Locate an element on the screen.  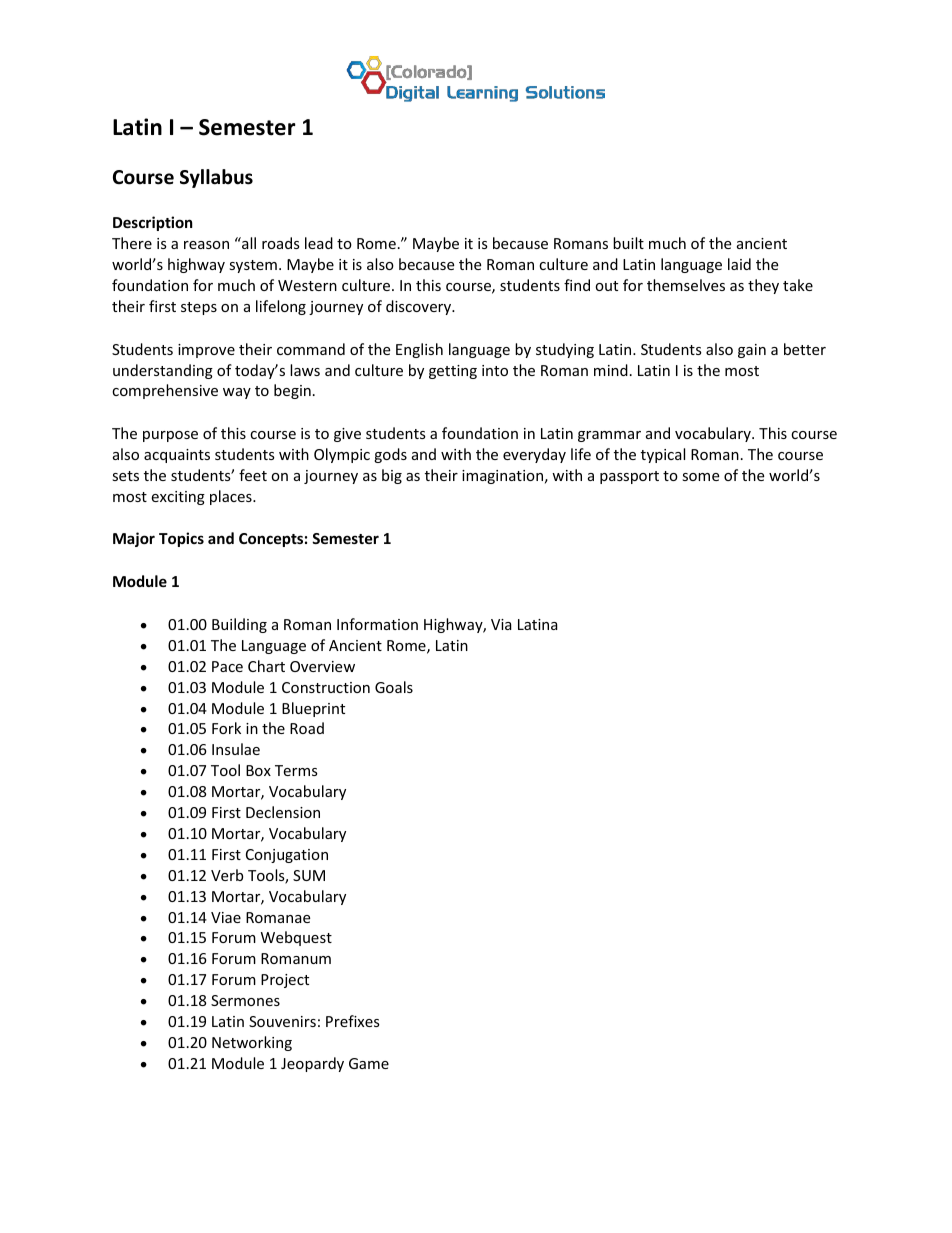
laid is located at coordinates (739, 264).
